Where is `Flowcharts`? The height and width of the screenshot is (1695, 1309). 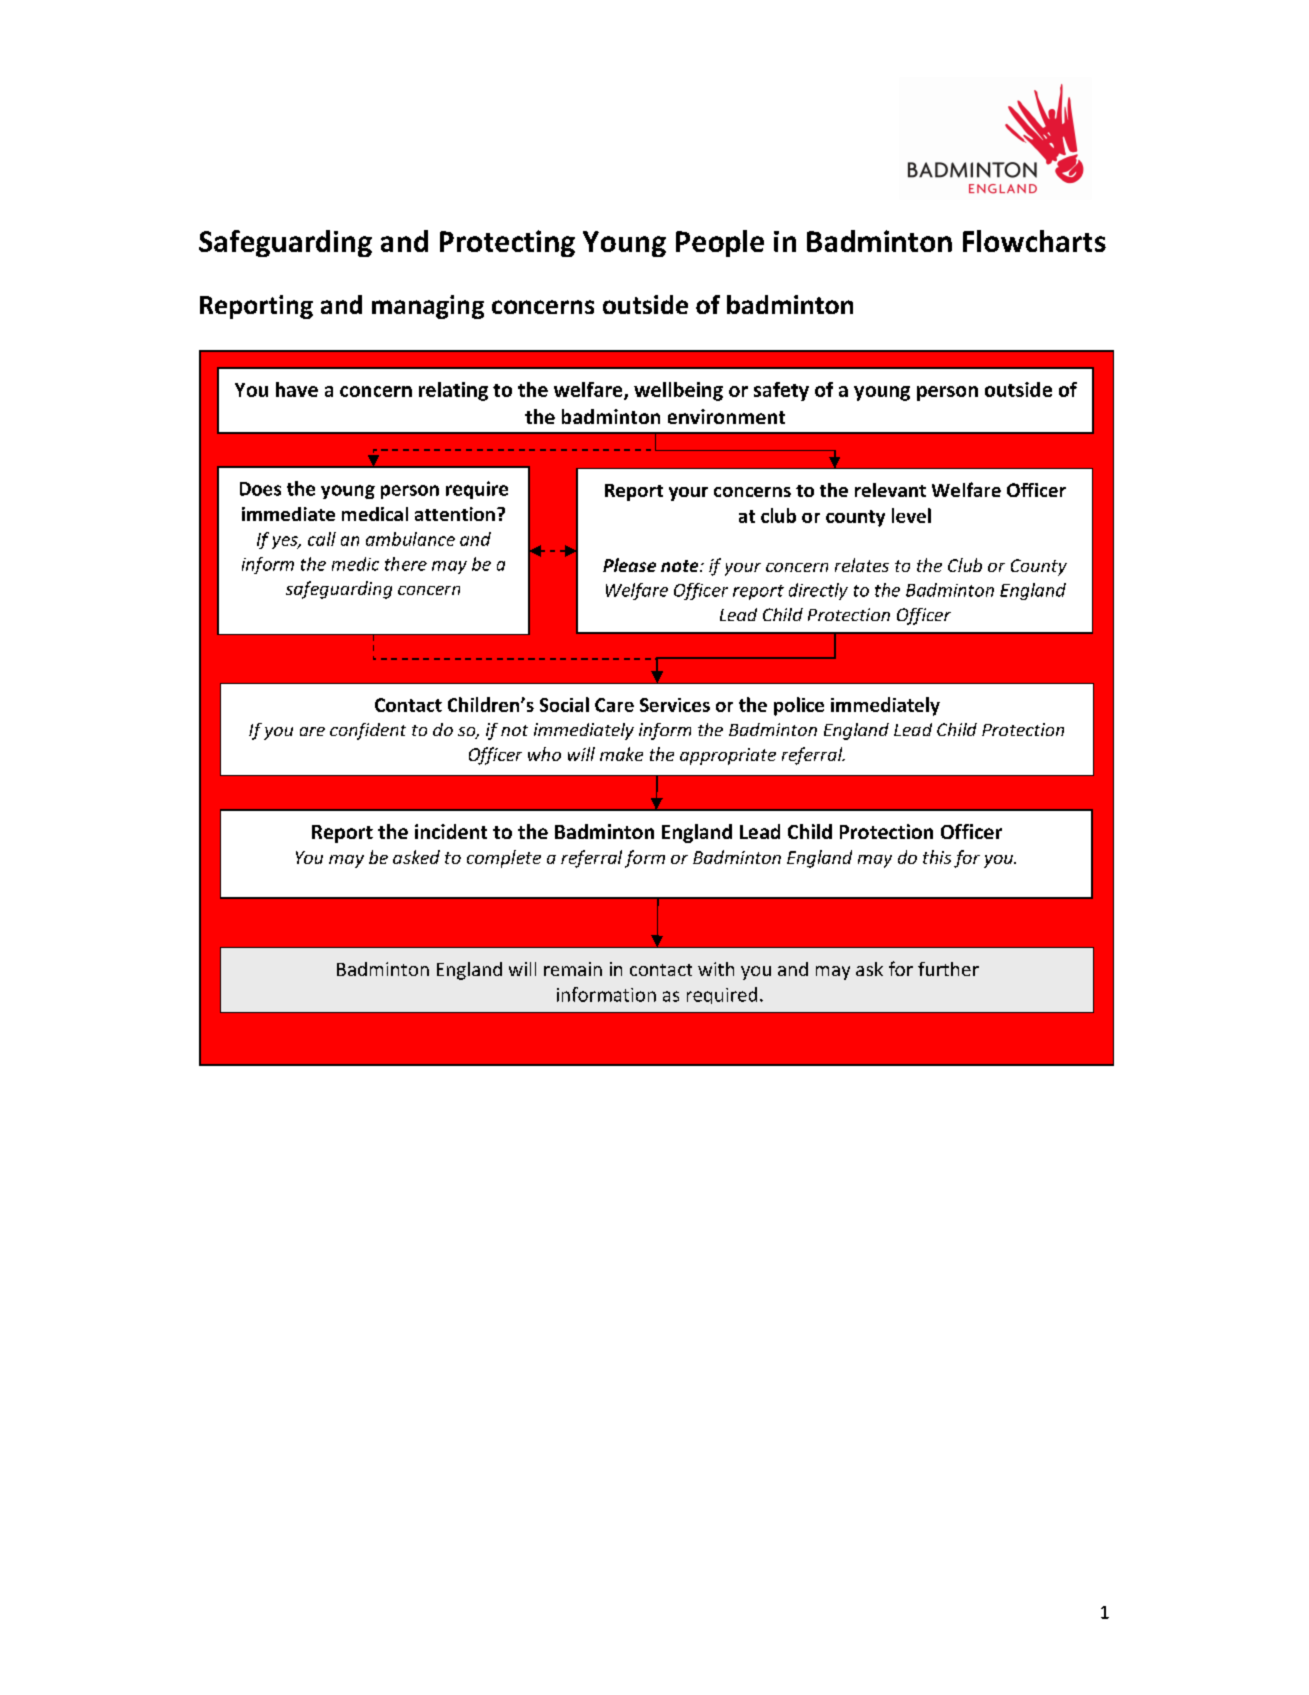
Flowcharts is located at coordinates (1034, 241).
